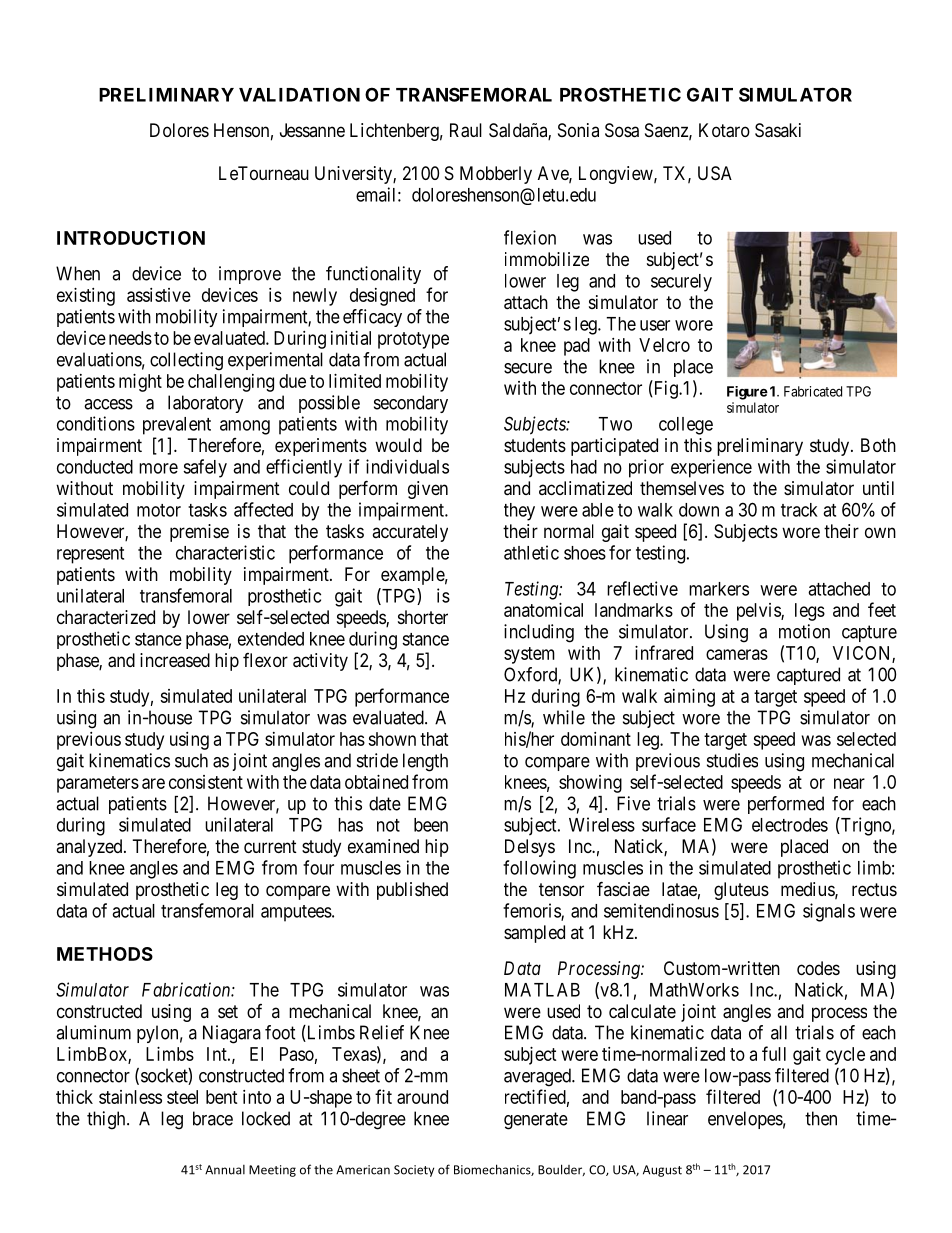  What do you see at coordinates (813, 391) in the document?
I see `Fabricated` at bounding box center [813, 391].
